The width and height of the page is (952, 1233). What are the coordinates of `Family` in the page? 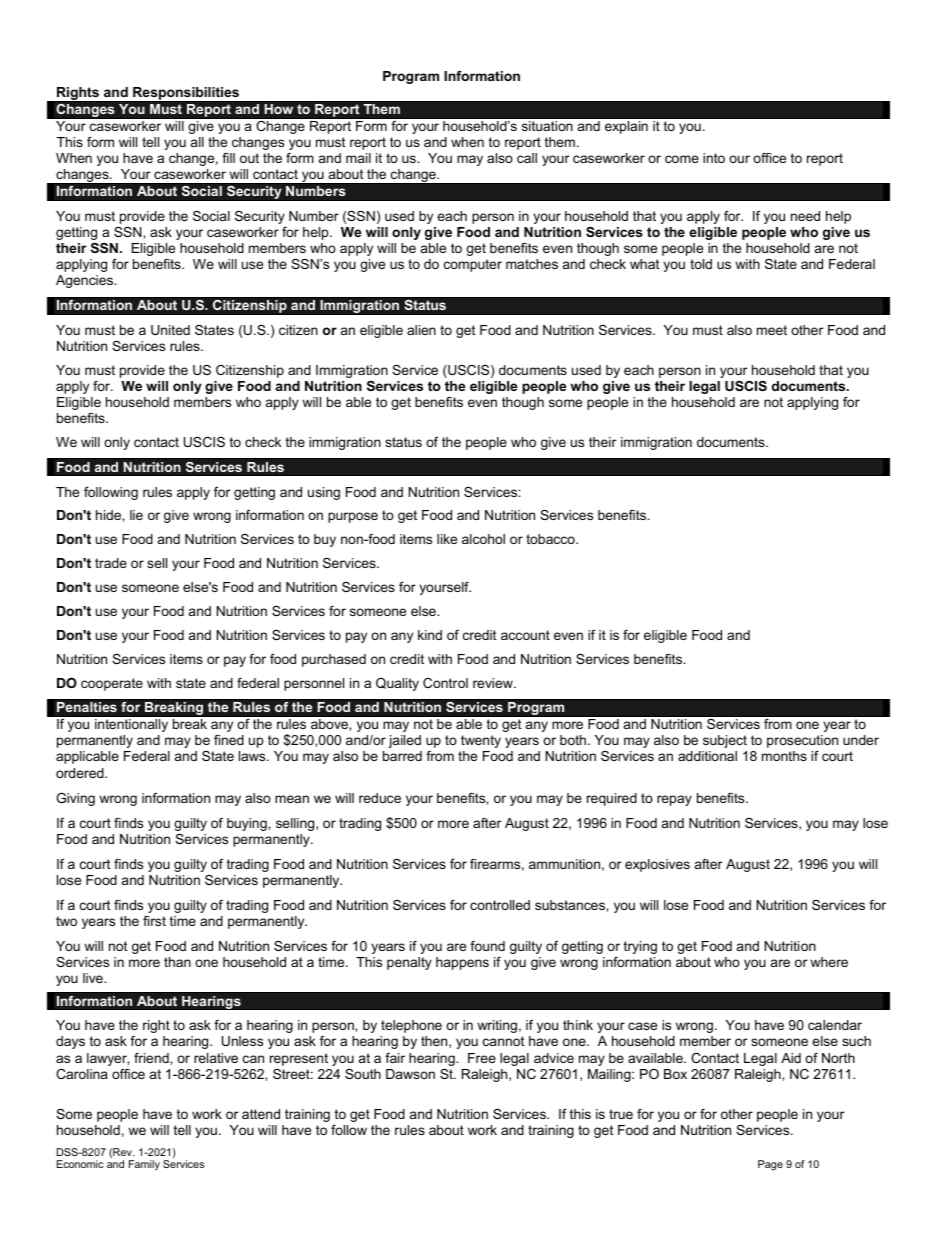 It's located at (144, 1165).
